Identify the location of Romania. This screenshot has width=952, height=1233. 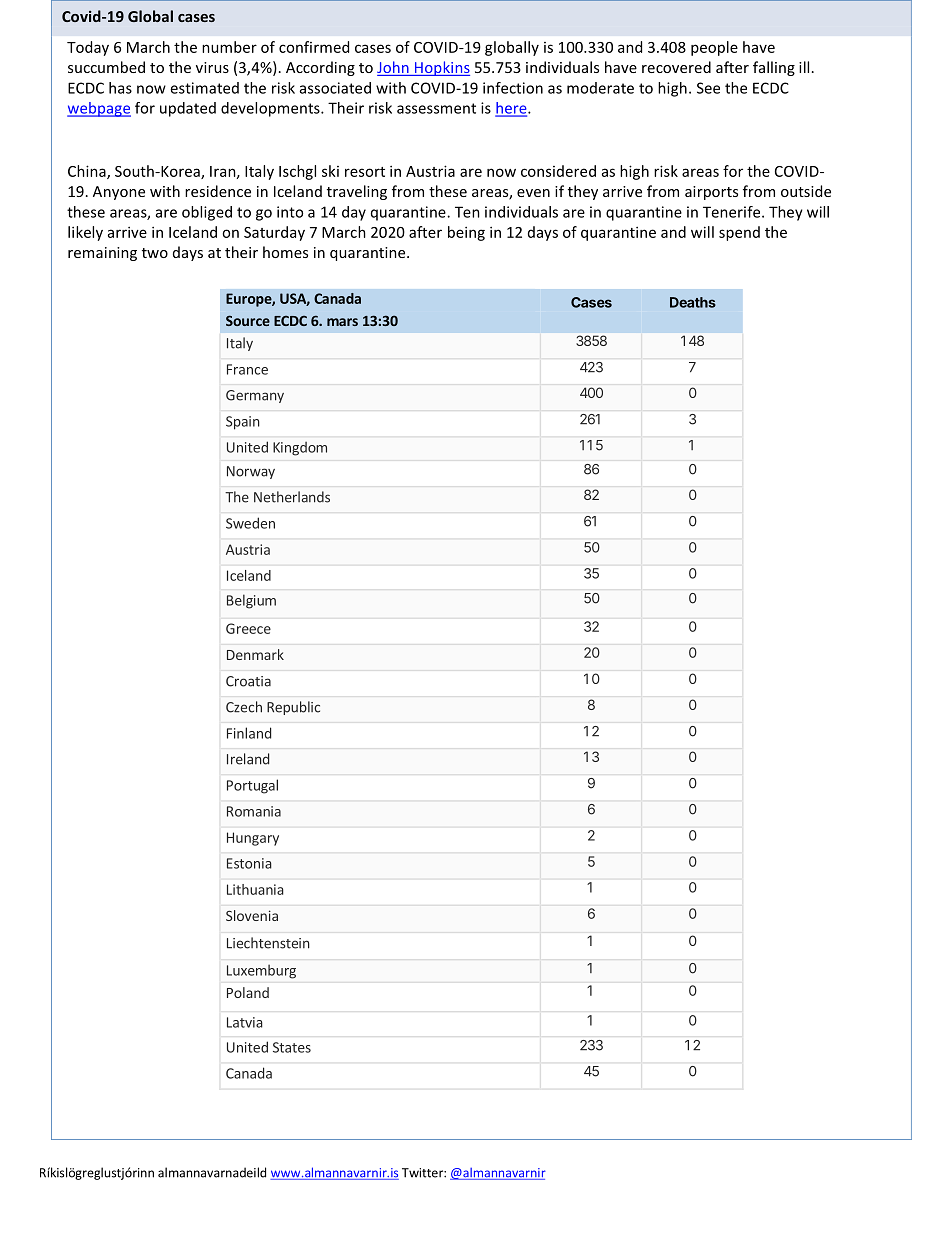
(254, 811).
